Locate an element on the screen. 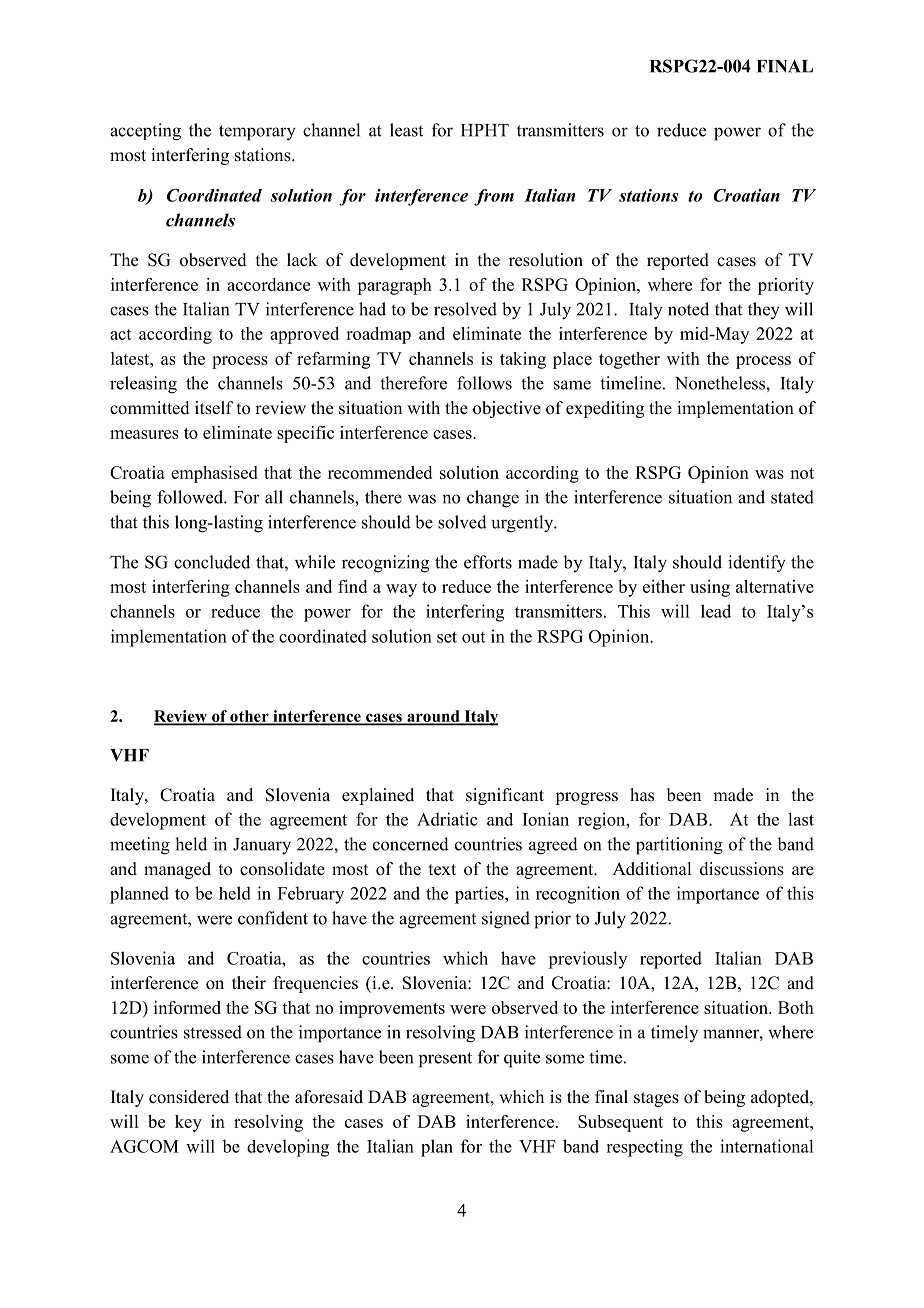 Image resolution: width=924 pixels, height=1308 pixels. out is located at coordinates (473, 637).
